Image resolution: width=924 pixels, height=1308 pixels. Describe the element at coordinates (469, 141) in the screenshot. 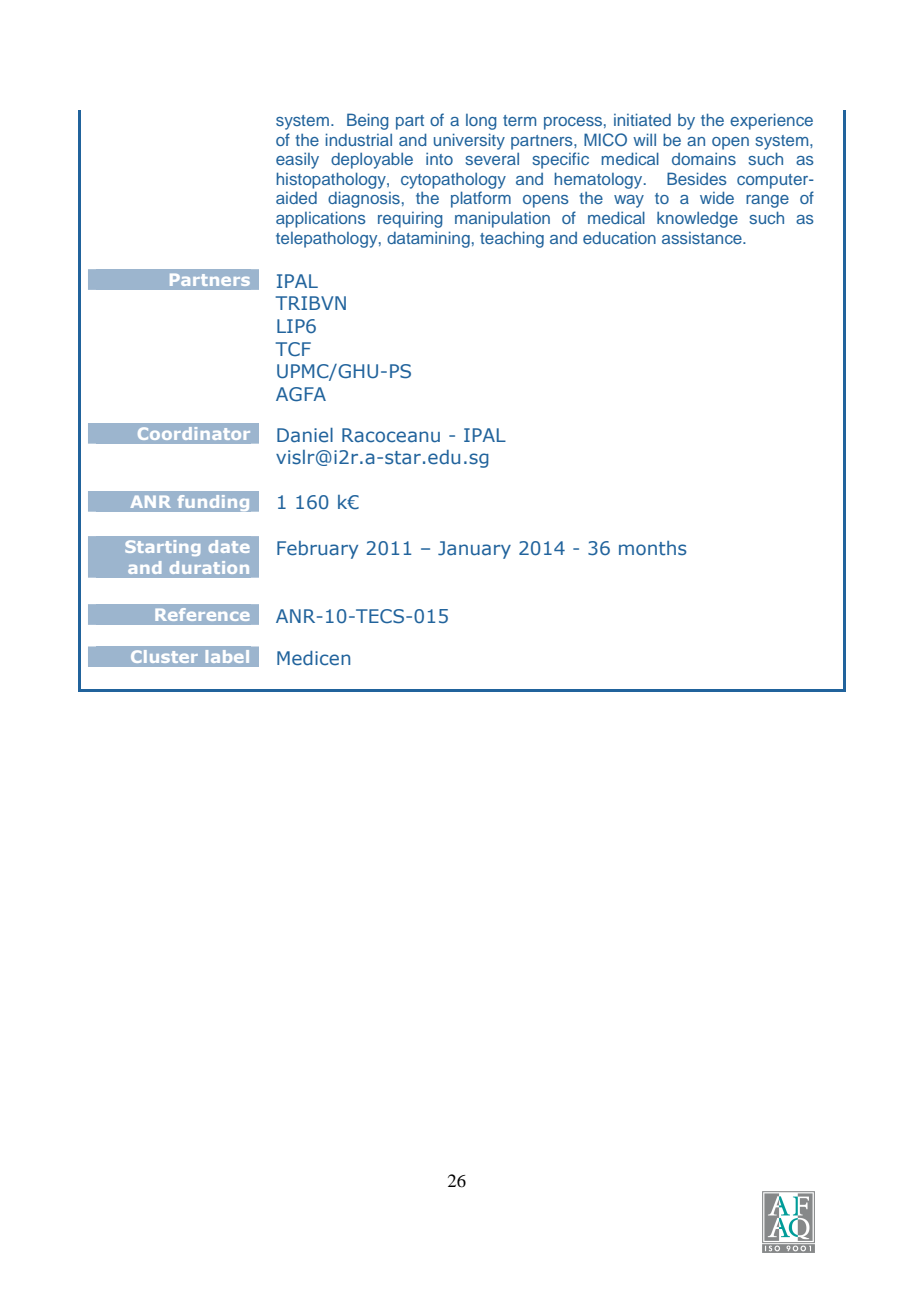

I see `university` at that location.
